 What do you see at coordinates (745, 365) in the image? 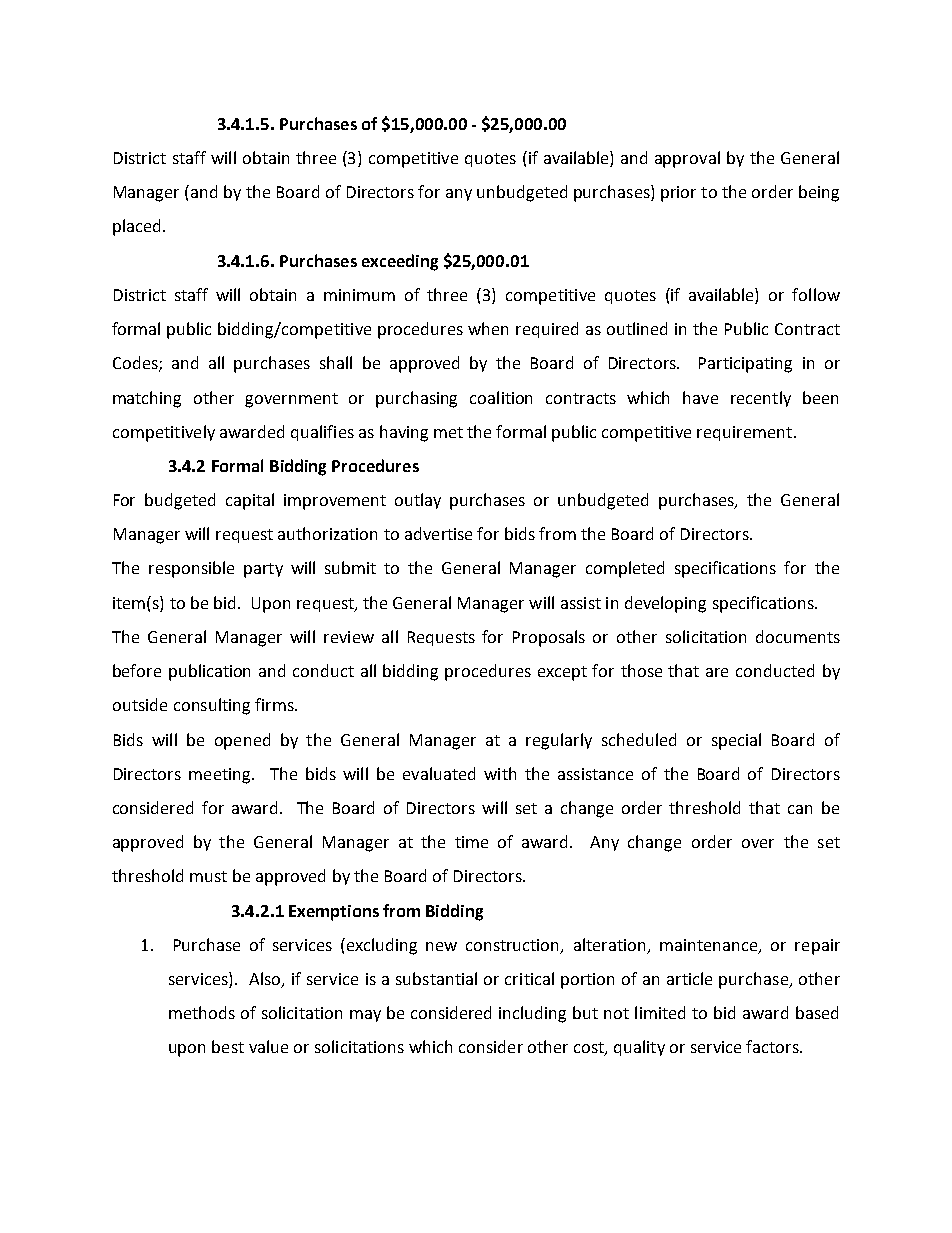
I see `Participating` at bounding box center [745, 365].
